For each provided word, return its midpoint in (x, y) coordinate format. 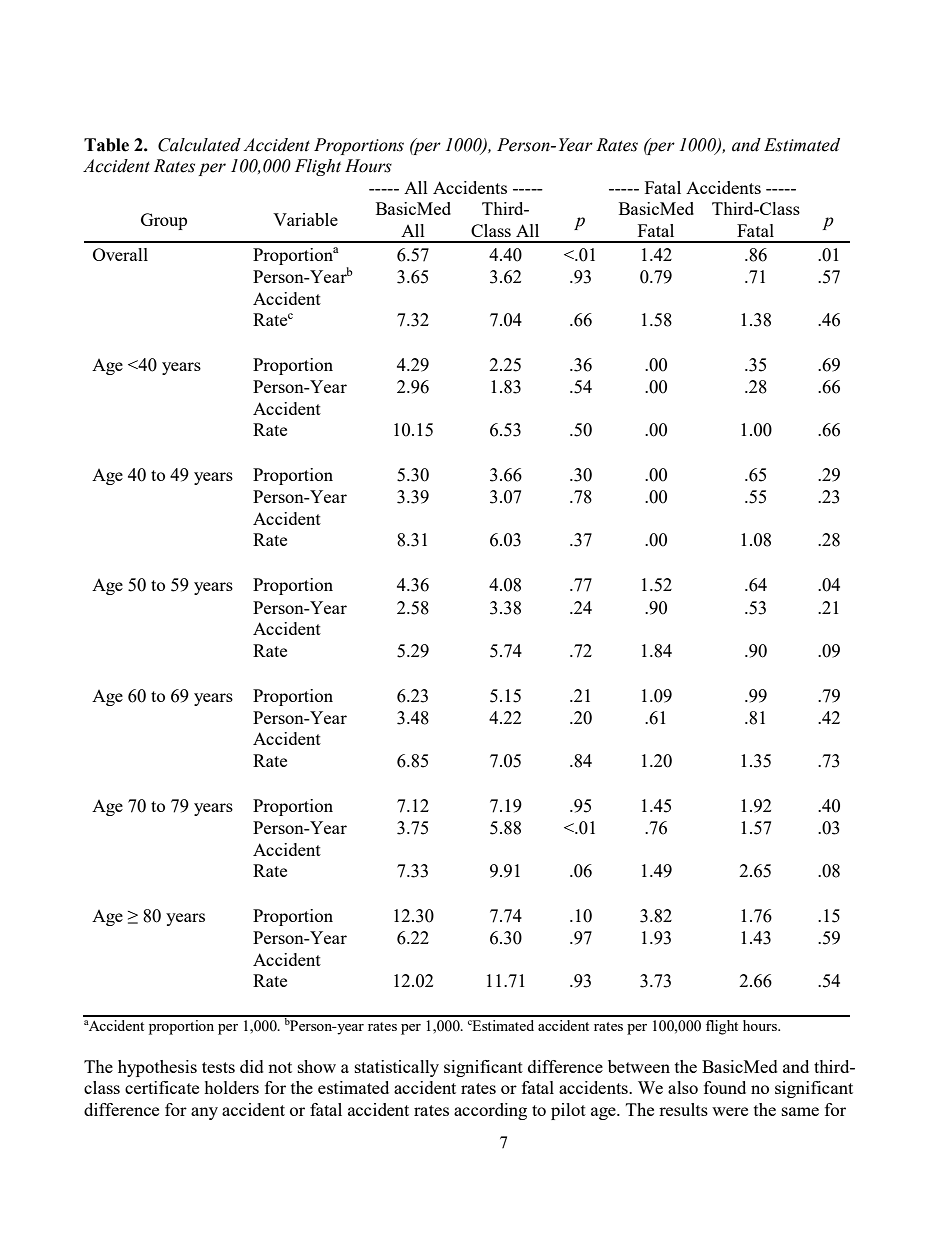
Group (164, 221)
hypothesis (157, 1068)
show (317, 1066)
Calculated (199, 145)
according (490, 1111)
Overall (120, 254)
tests (218, 1067)
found (725, 1087)
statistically (397, 1068)
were (730, 1111)
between (639, 1066)
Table (106, 145)
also (683, 1087)
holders (231, 1087)
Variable (305, 219)
